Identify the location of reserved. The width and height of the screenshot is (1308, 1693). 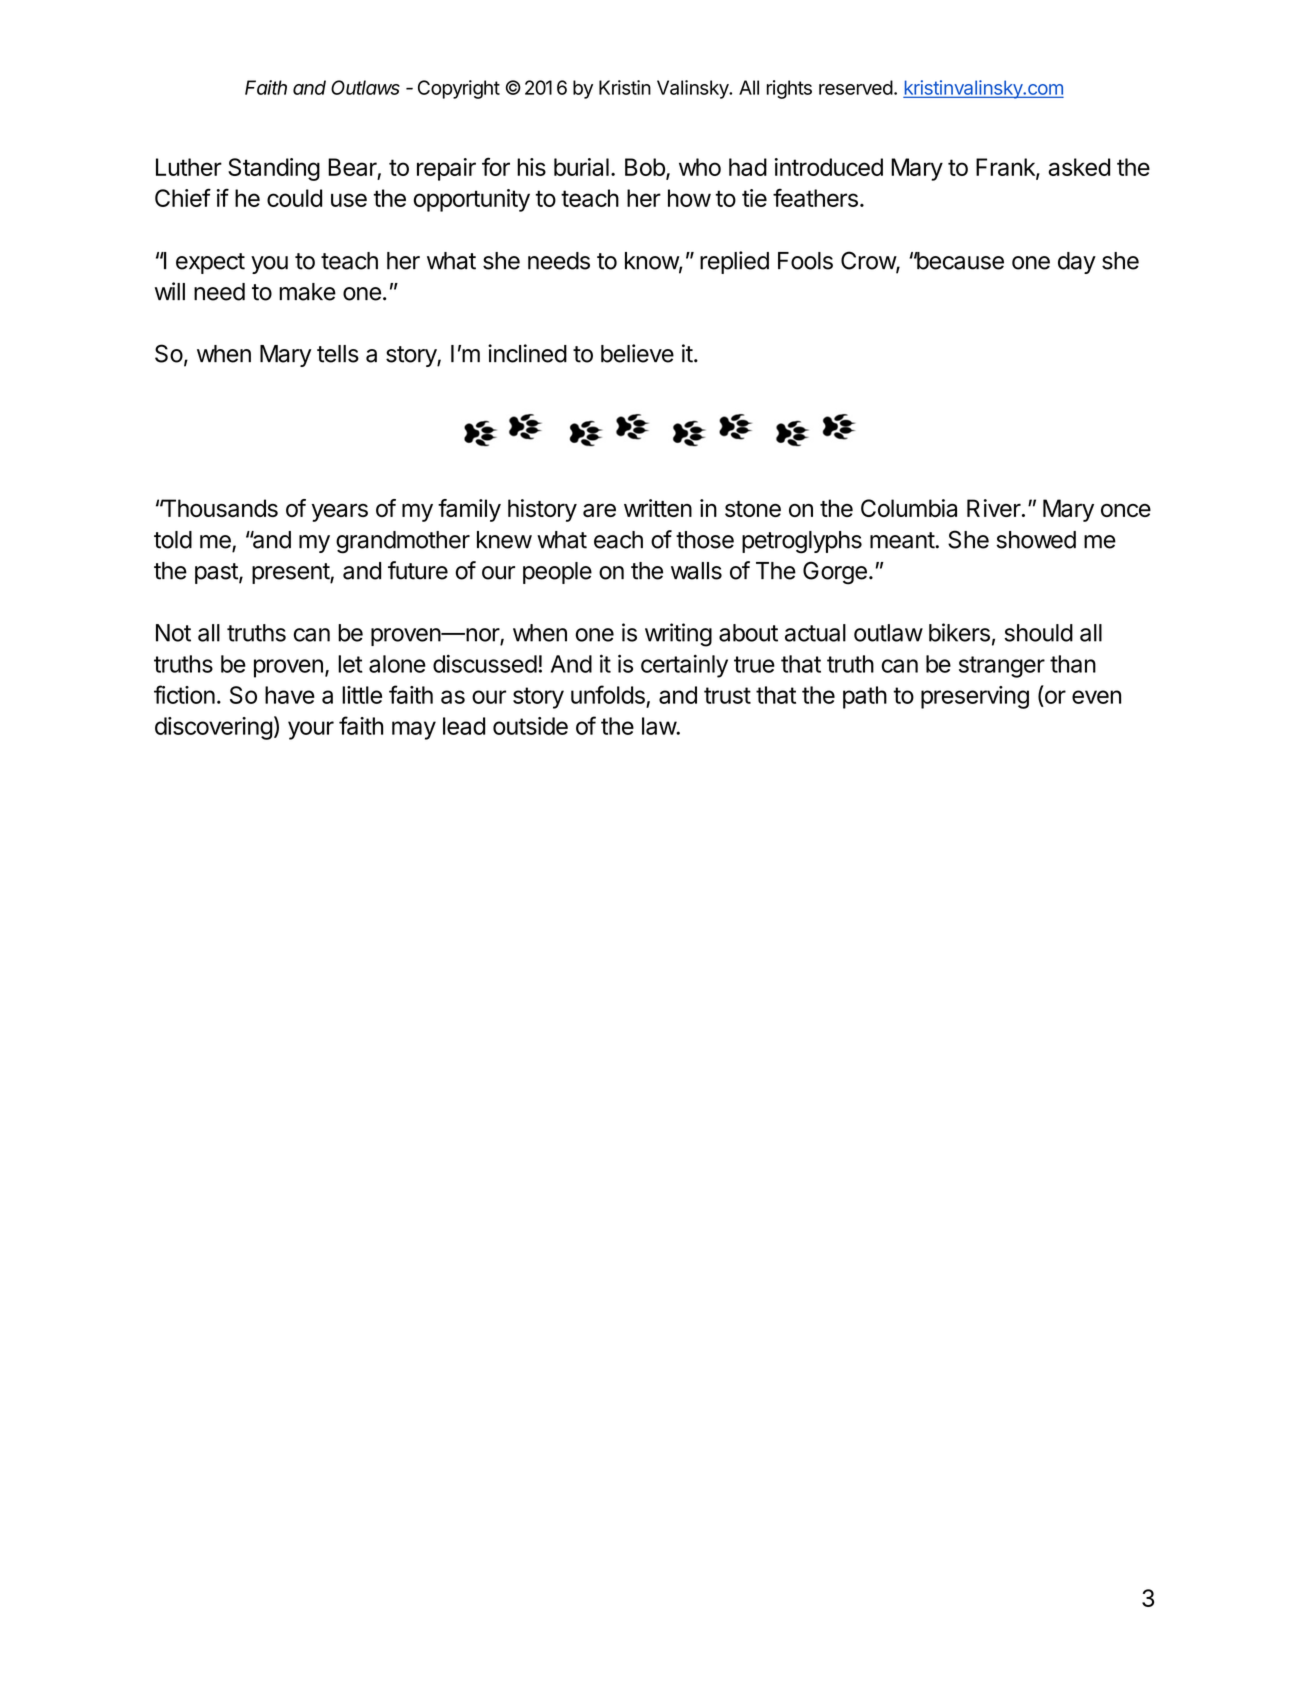
(856, 87).
